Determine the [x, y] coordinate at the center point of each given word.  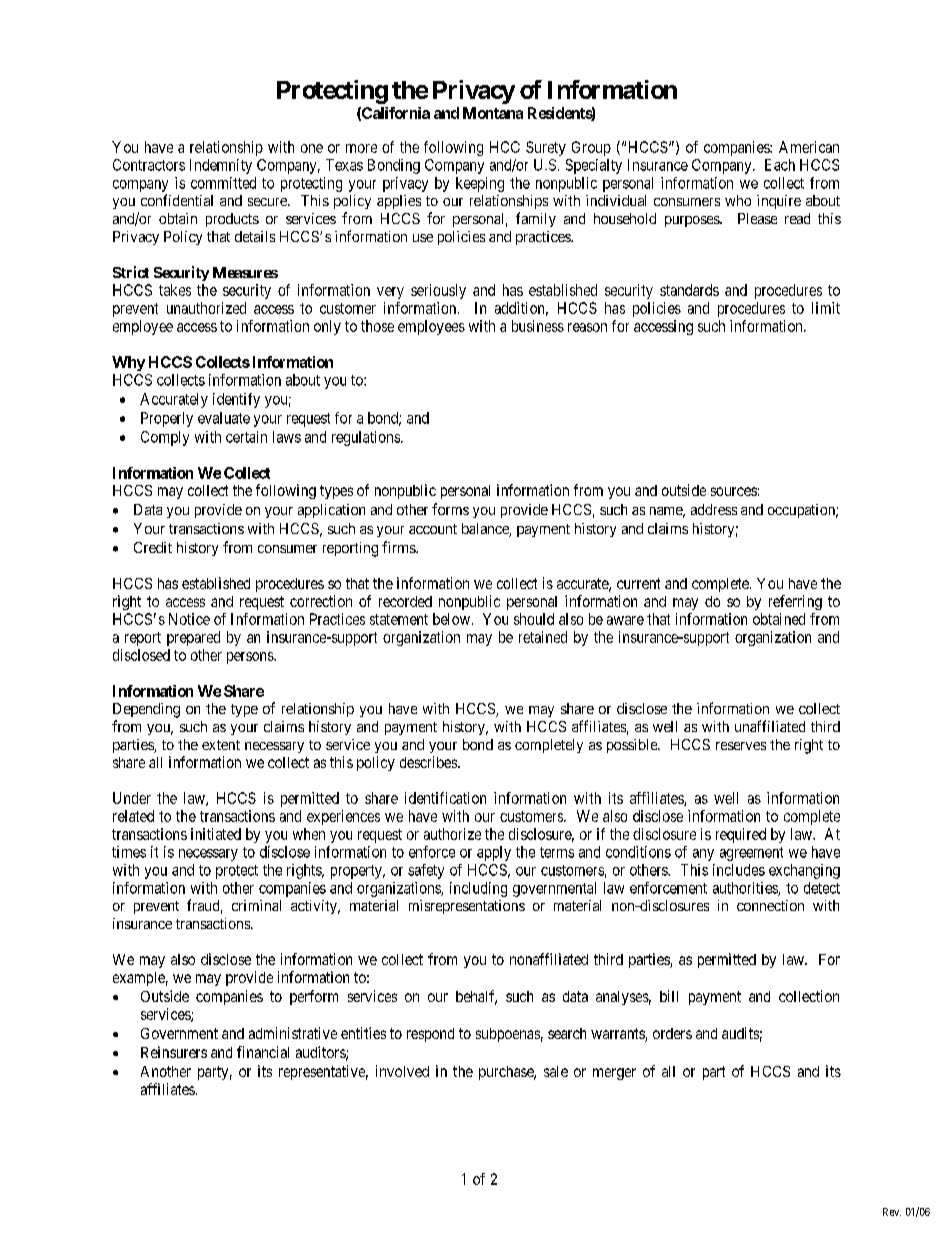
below [451, 619]
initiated [216, 834]
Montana [493, 113]
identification [445, 798]
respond [430, 1035]
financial [263, 1052]
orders [672, 1033]
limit [826, 308]
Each [780, 165]
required [741, 835]
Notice [189, 619]
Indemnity [221, 166]
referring [795, 602]
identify [236, 400]
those [377, 326]
